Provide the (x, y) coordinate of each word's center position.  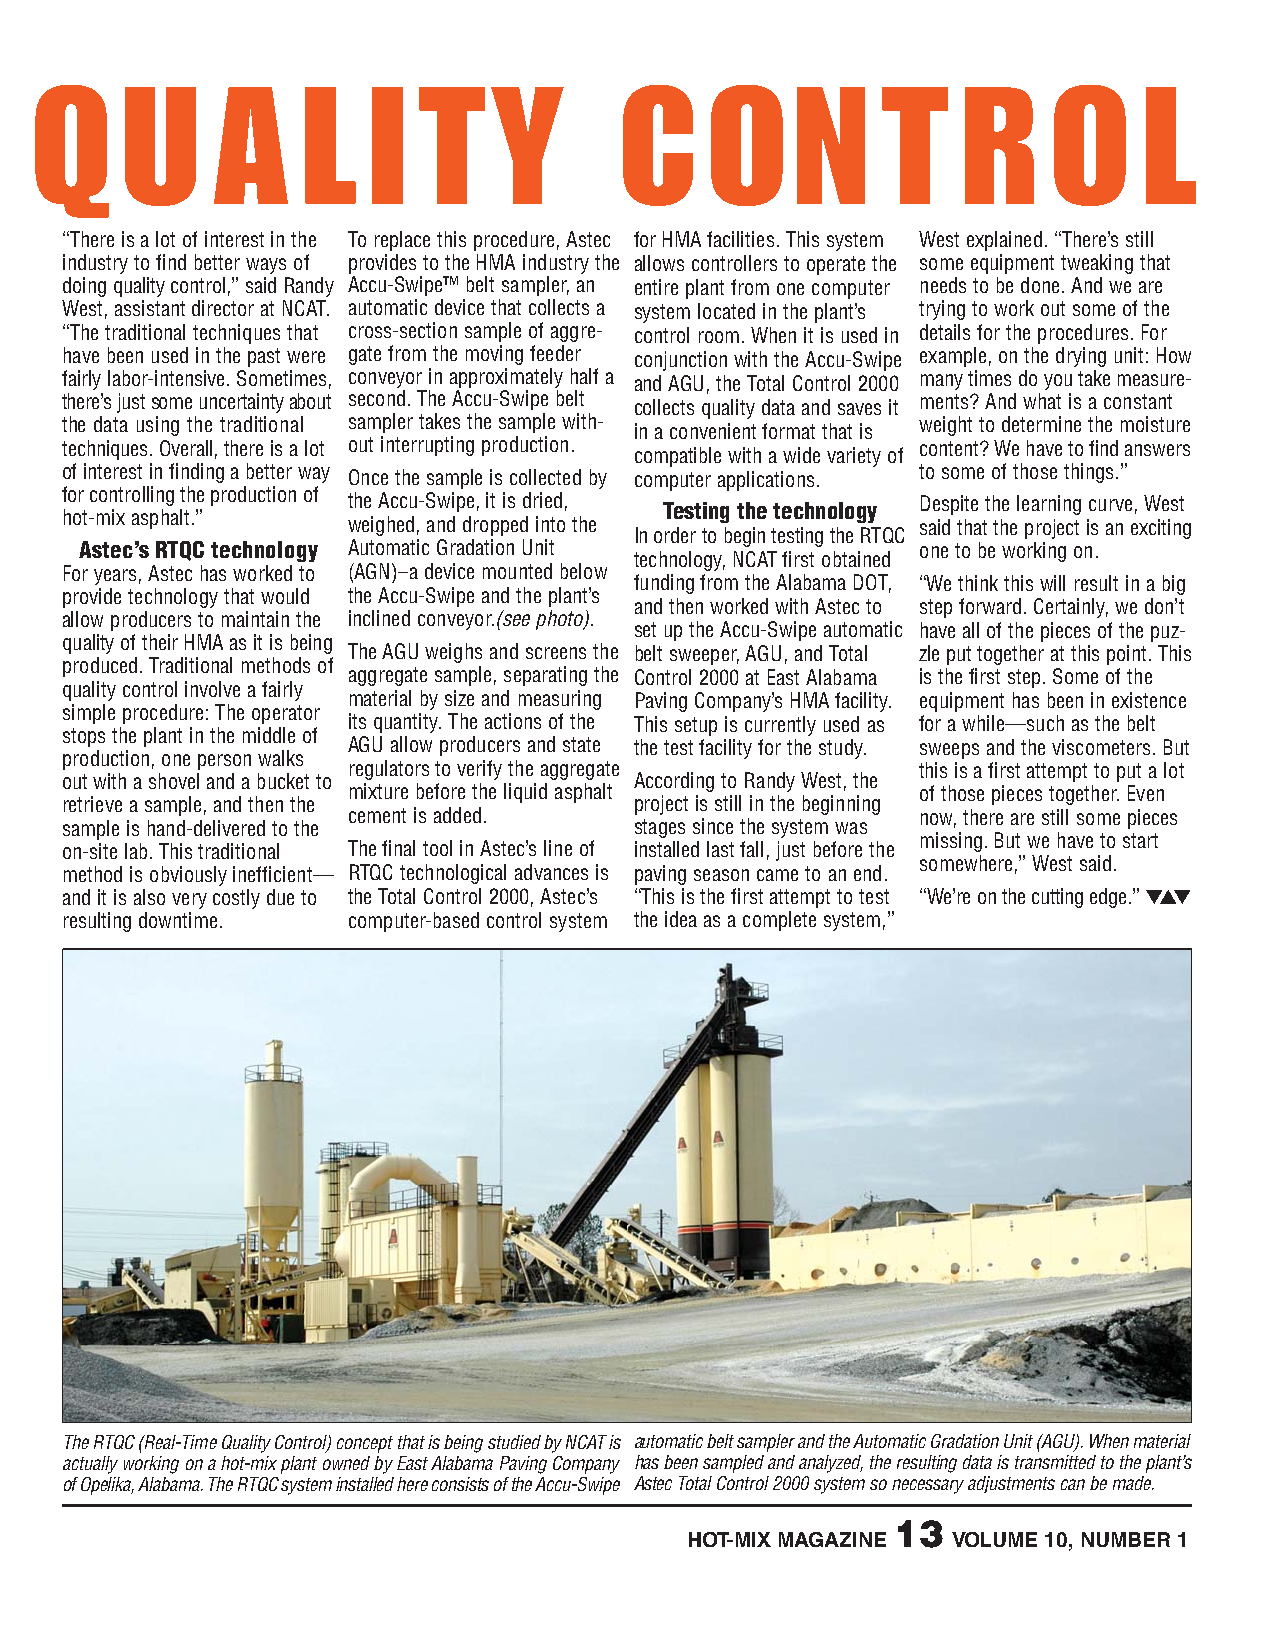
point (1126, 655)
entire (656, 287)
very (189, 901)
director (223, 308)
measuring (560, 700)
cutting (1057, 898)
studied (514, 1442)
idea (681, 919)
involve (212, 689)
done (1040, 285)
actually (90, 1465)
